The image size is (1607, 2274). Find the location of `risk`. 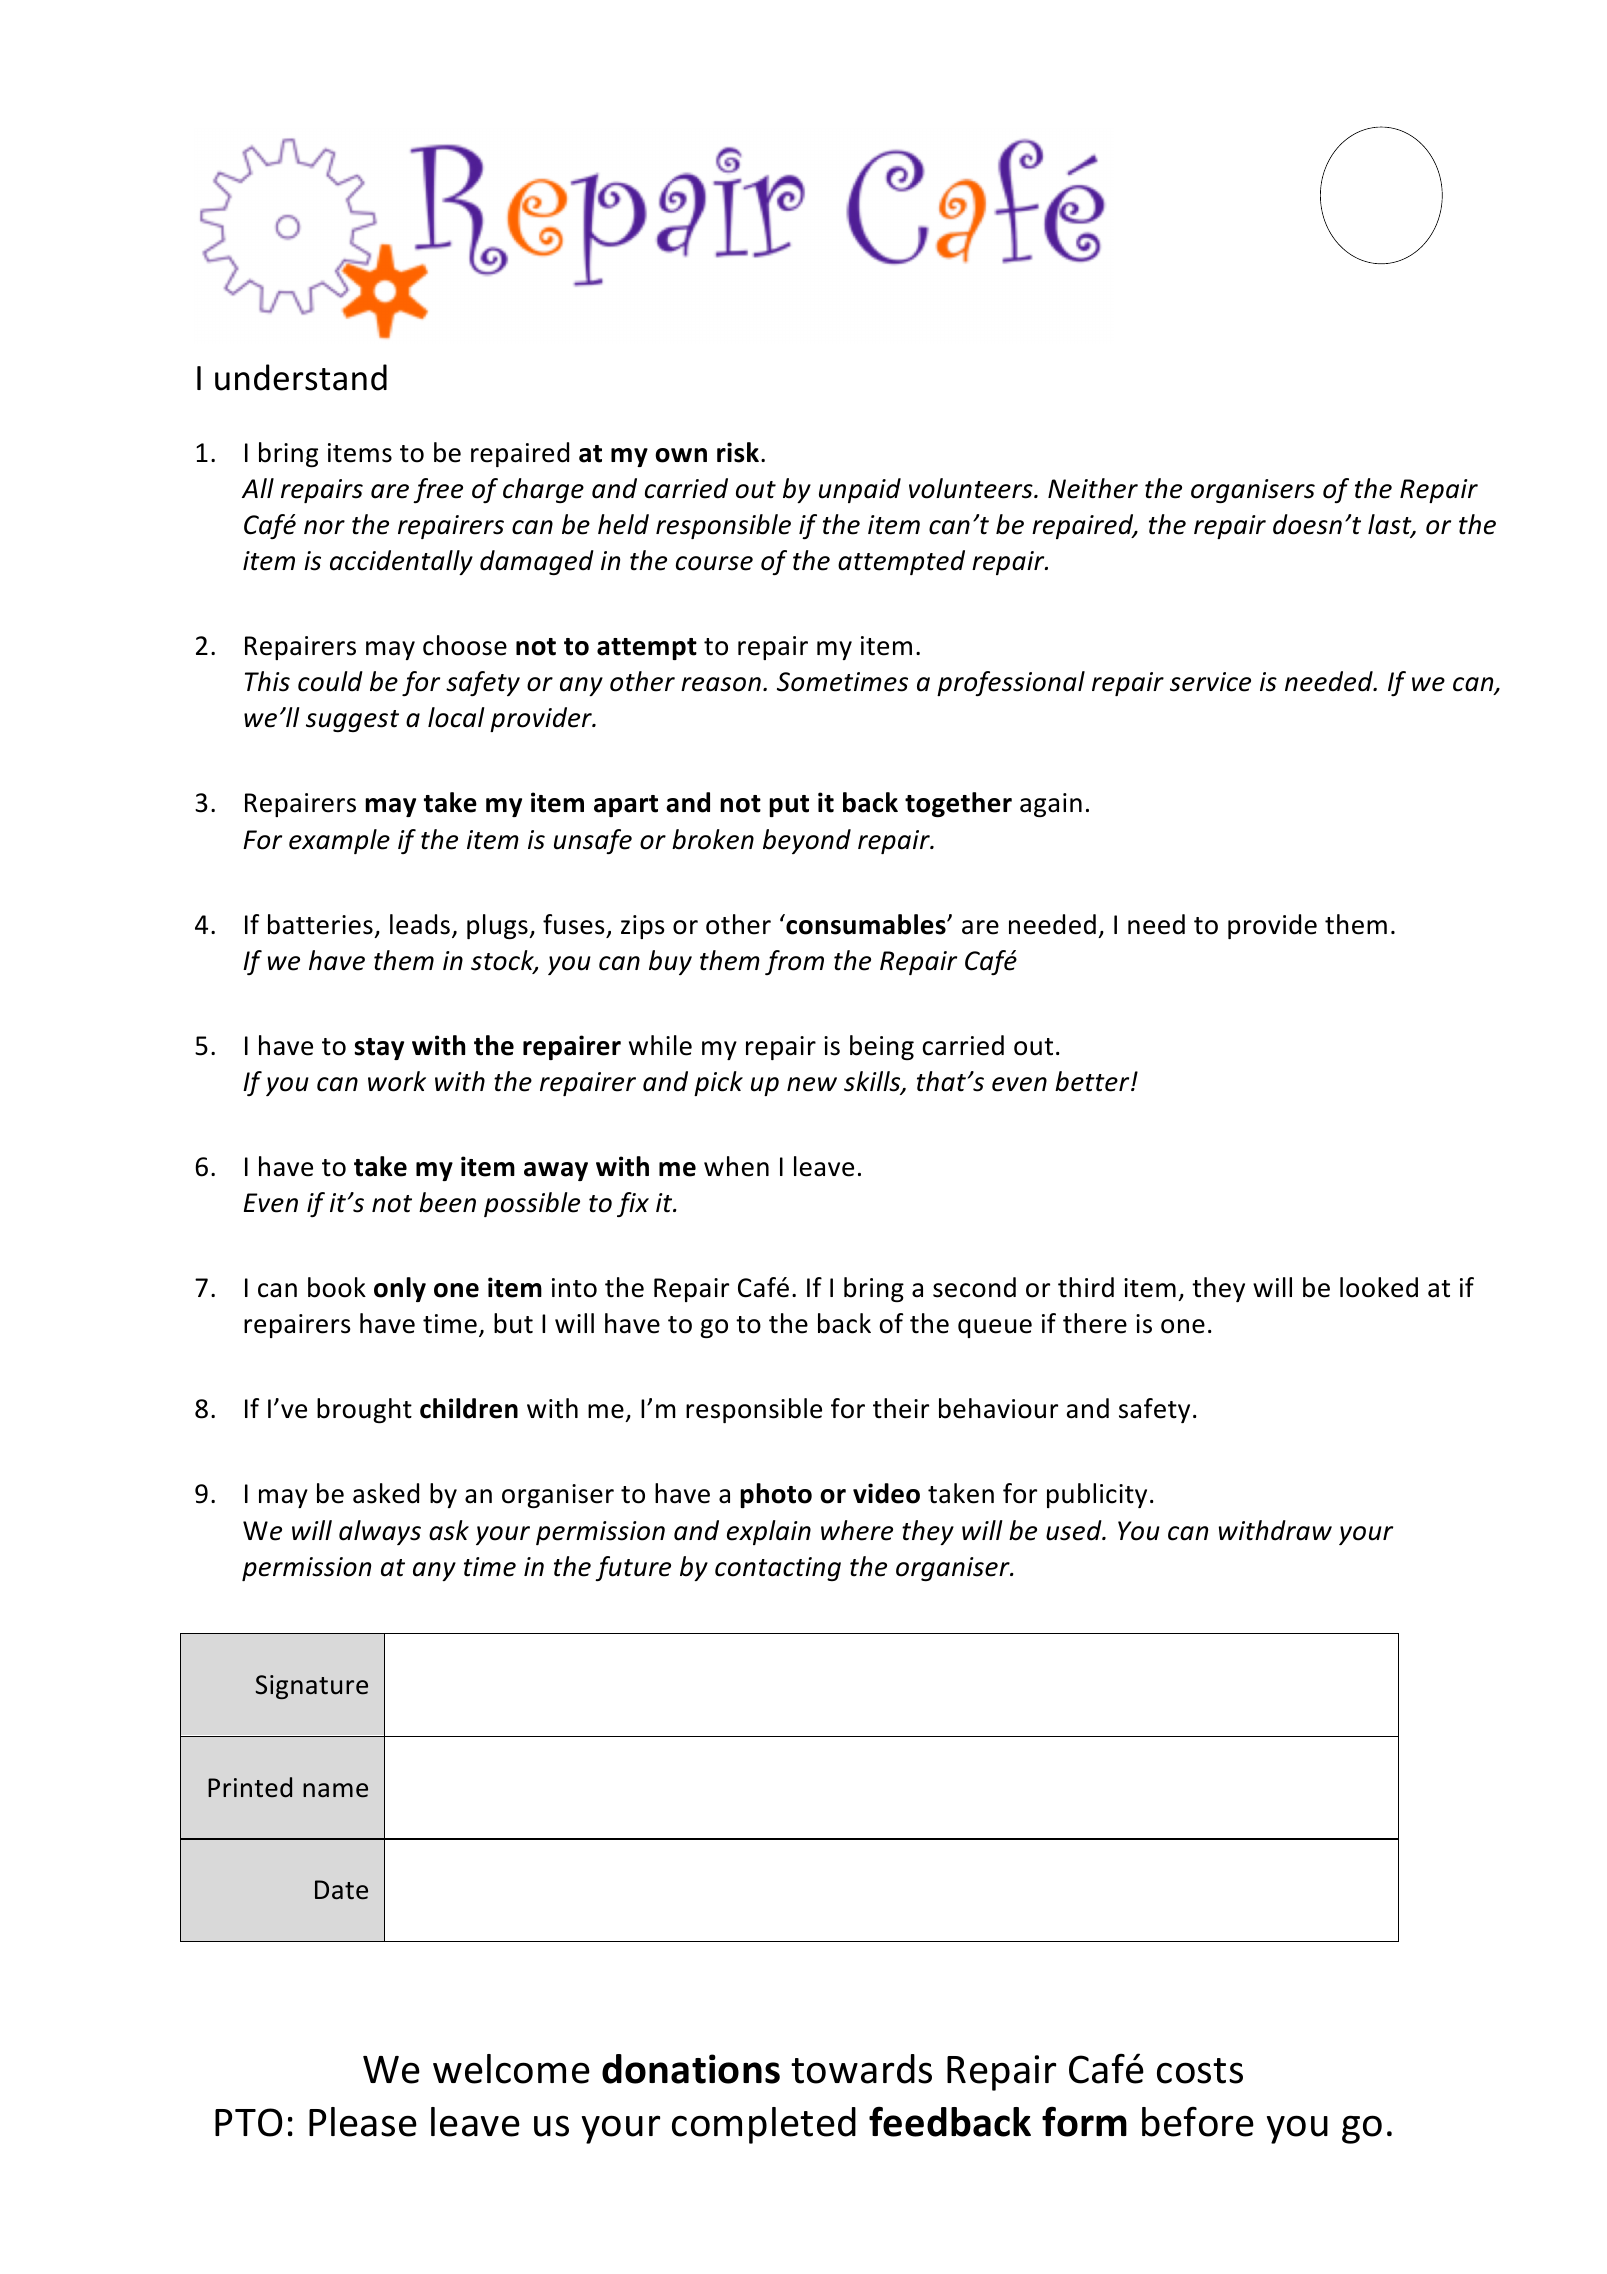

risk is located at coordinates (738, 452).
